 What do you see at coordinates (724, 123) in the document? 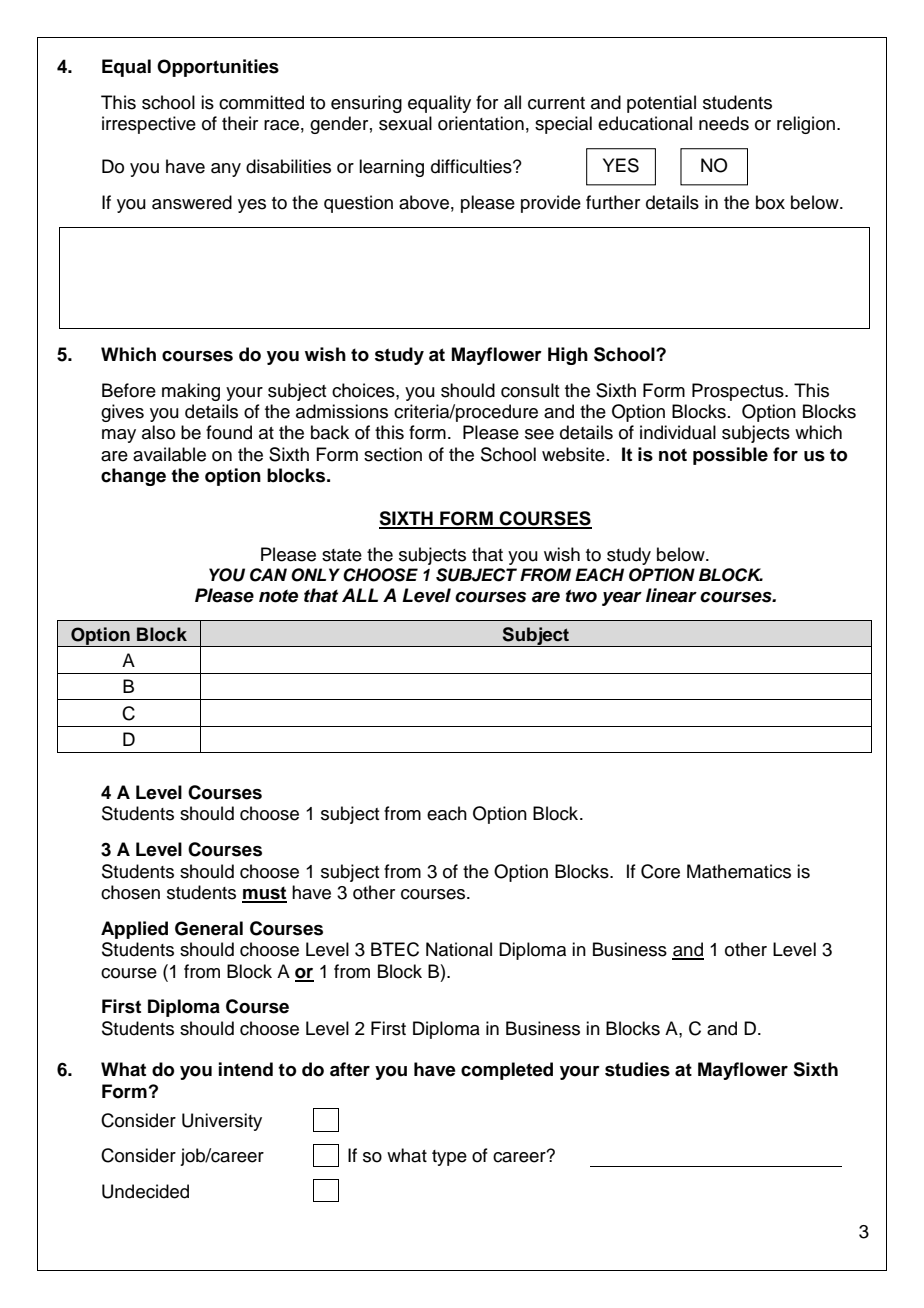
I see `needs` at bounding box center [724, 123].
